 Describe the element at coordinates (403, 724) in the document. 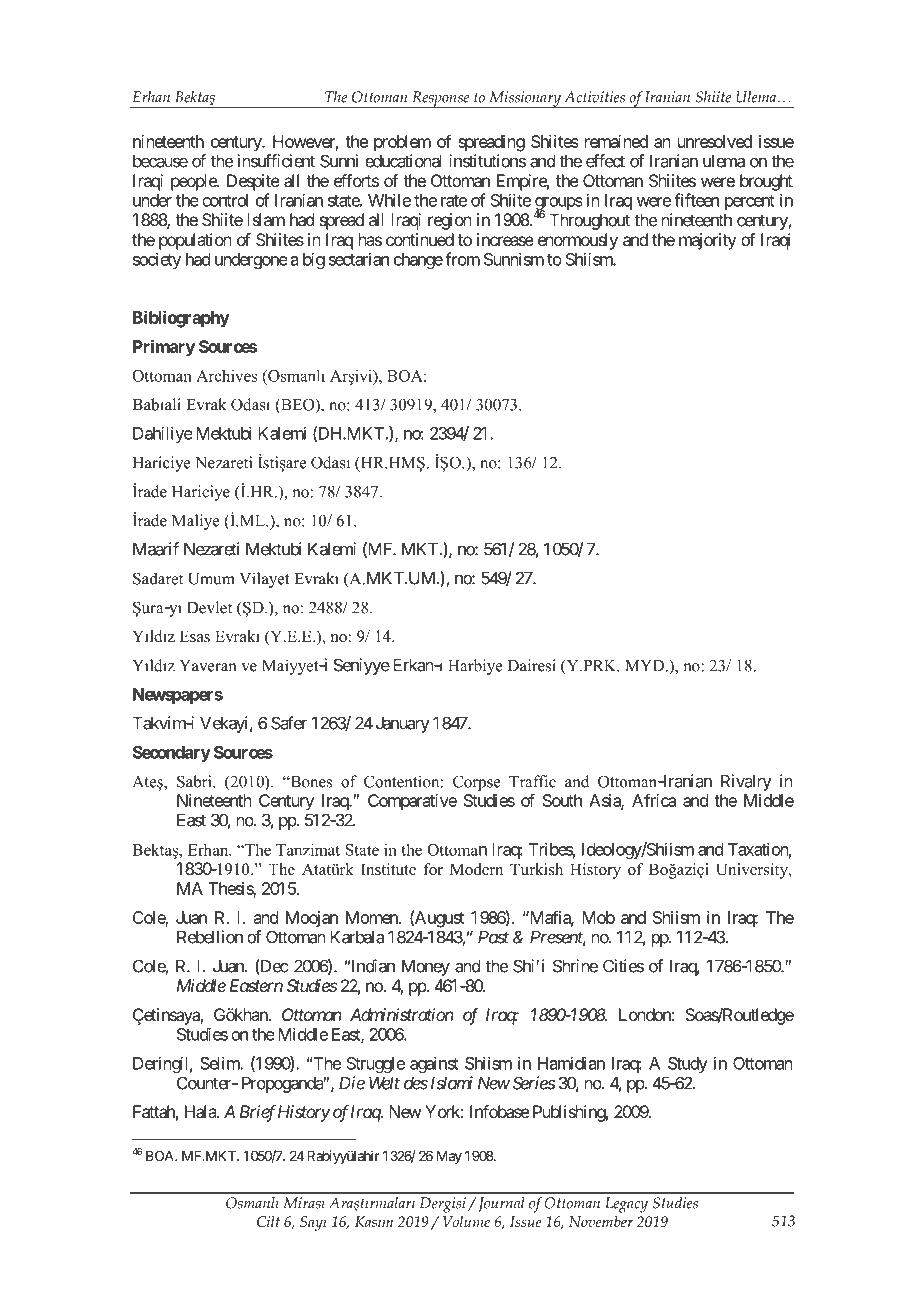

I see `January` at that location.
